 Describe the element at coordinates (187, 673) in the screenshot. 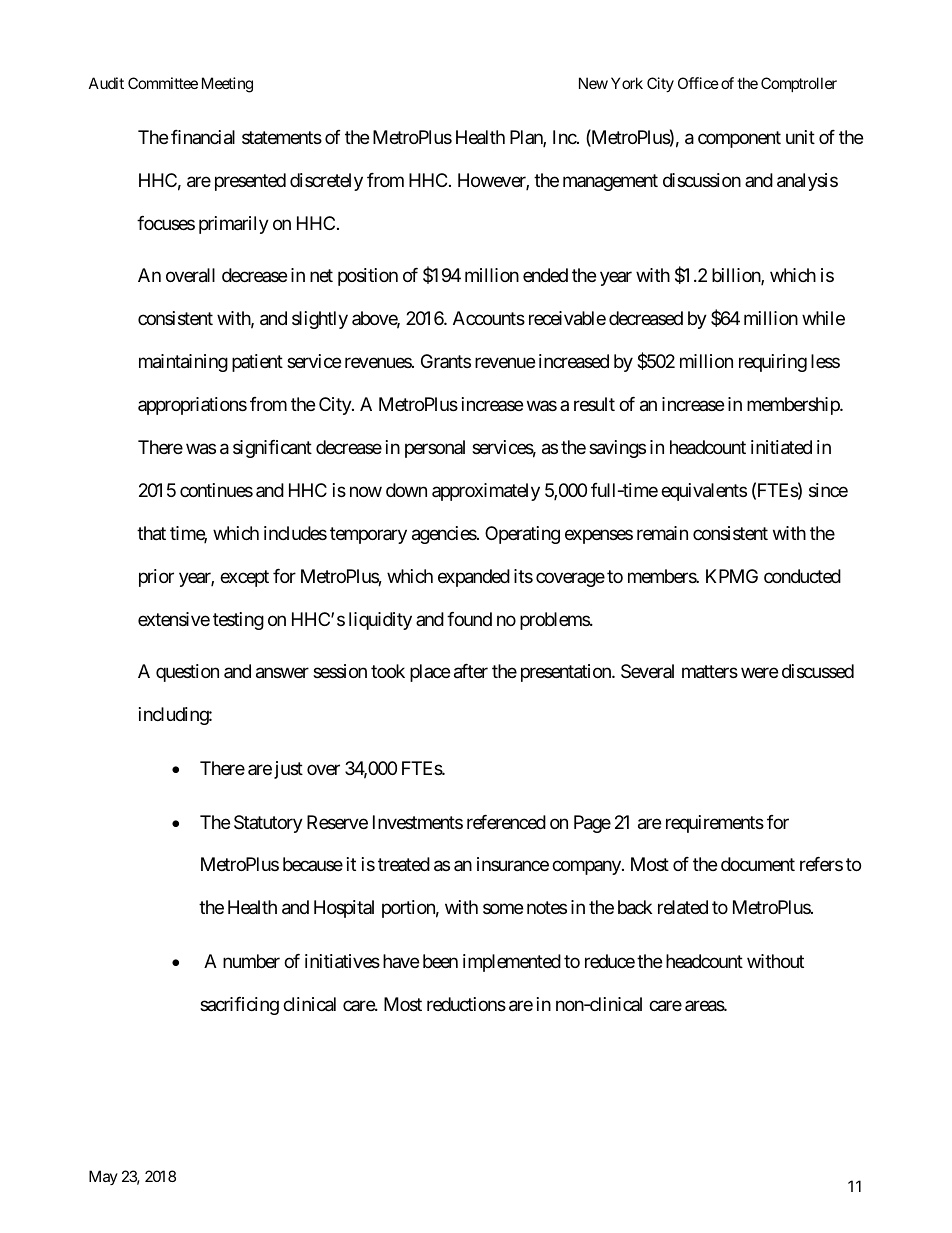

I see `question` at that location.
